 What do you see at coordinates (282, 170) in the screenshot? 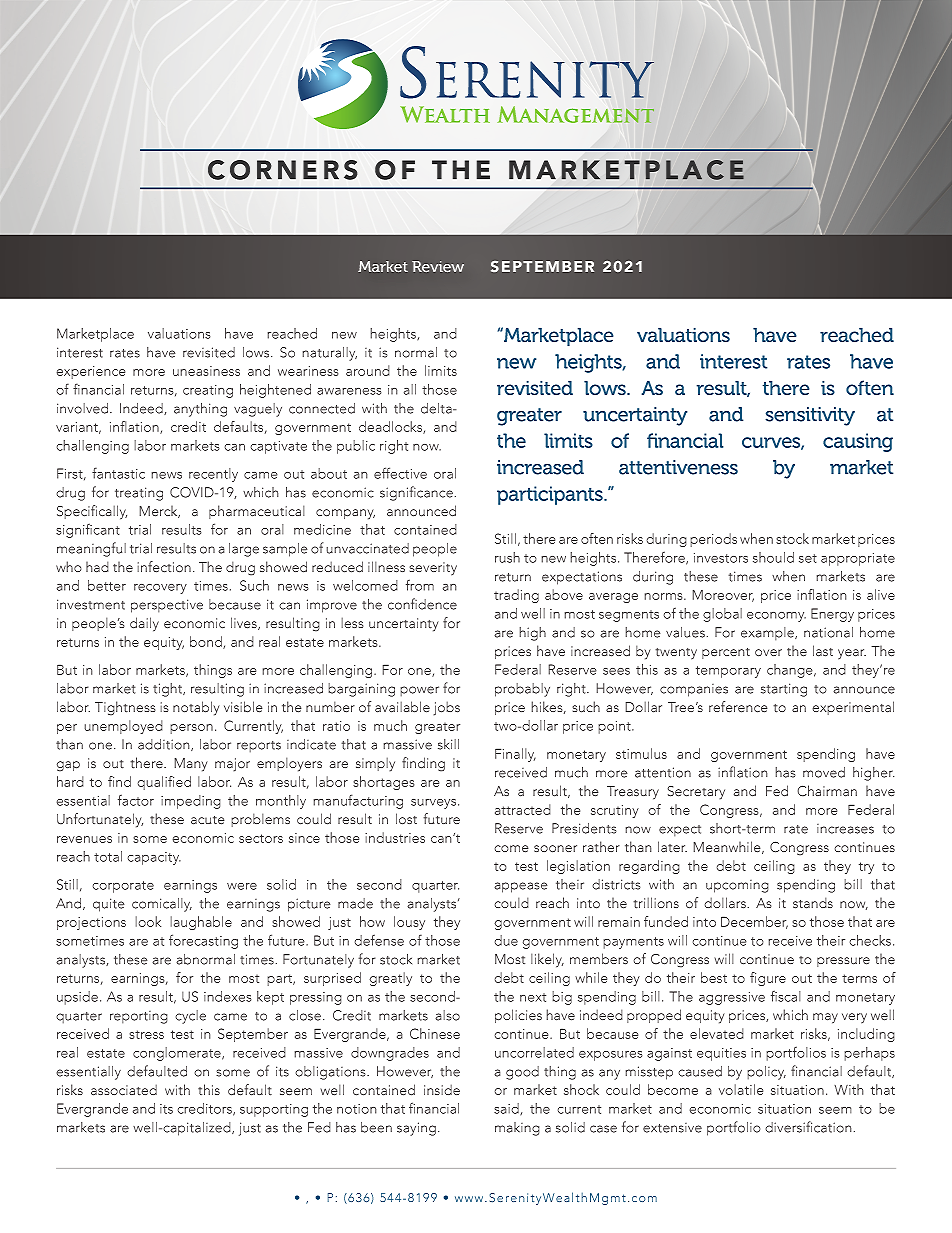
I see `CORNERS` at bounding box center [282, 170].
